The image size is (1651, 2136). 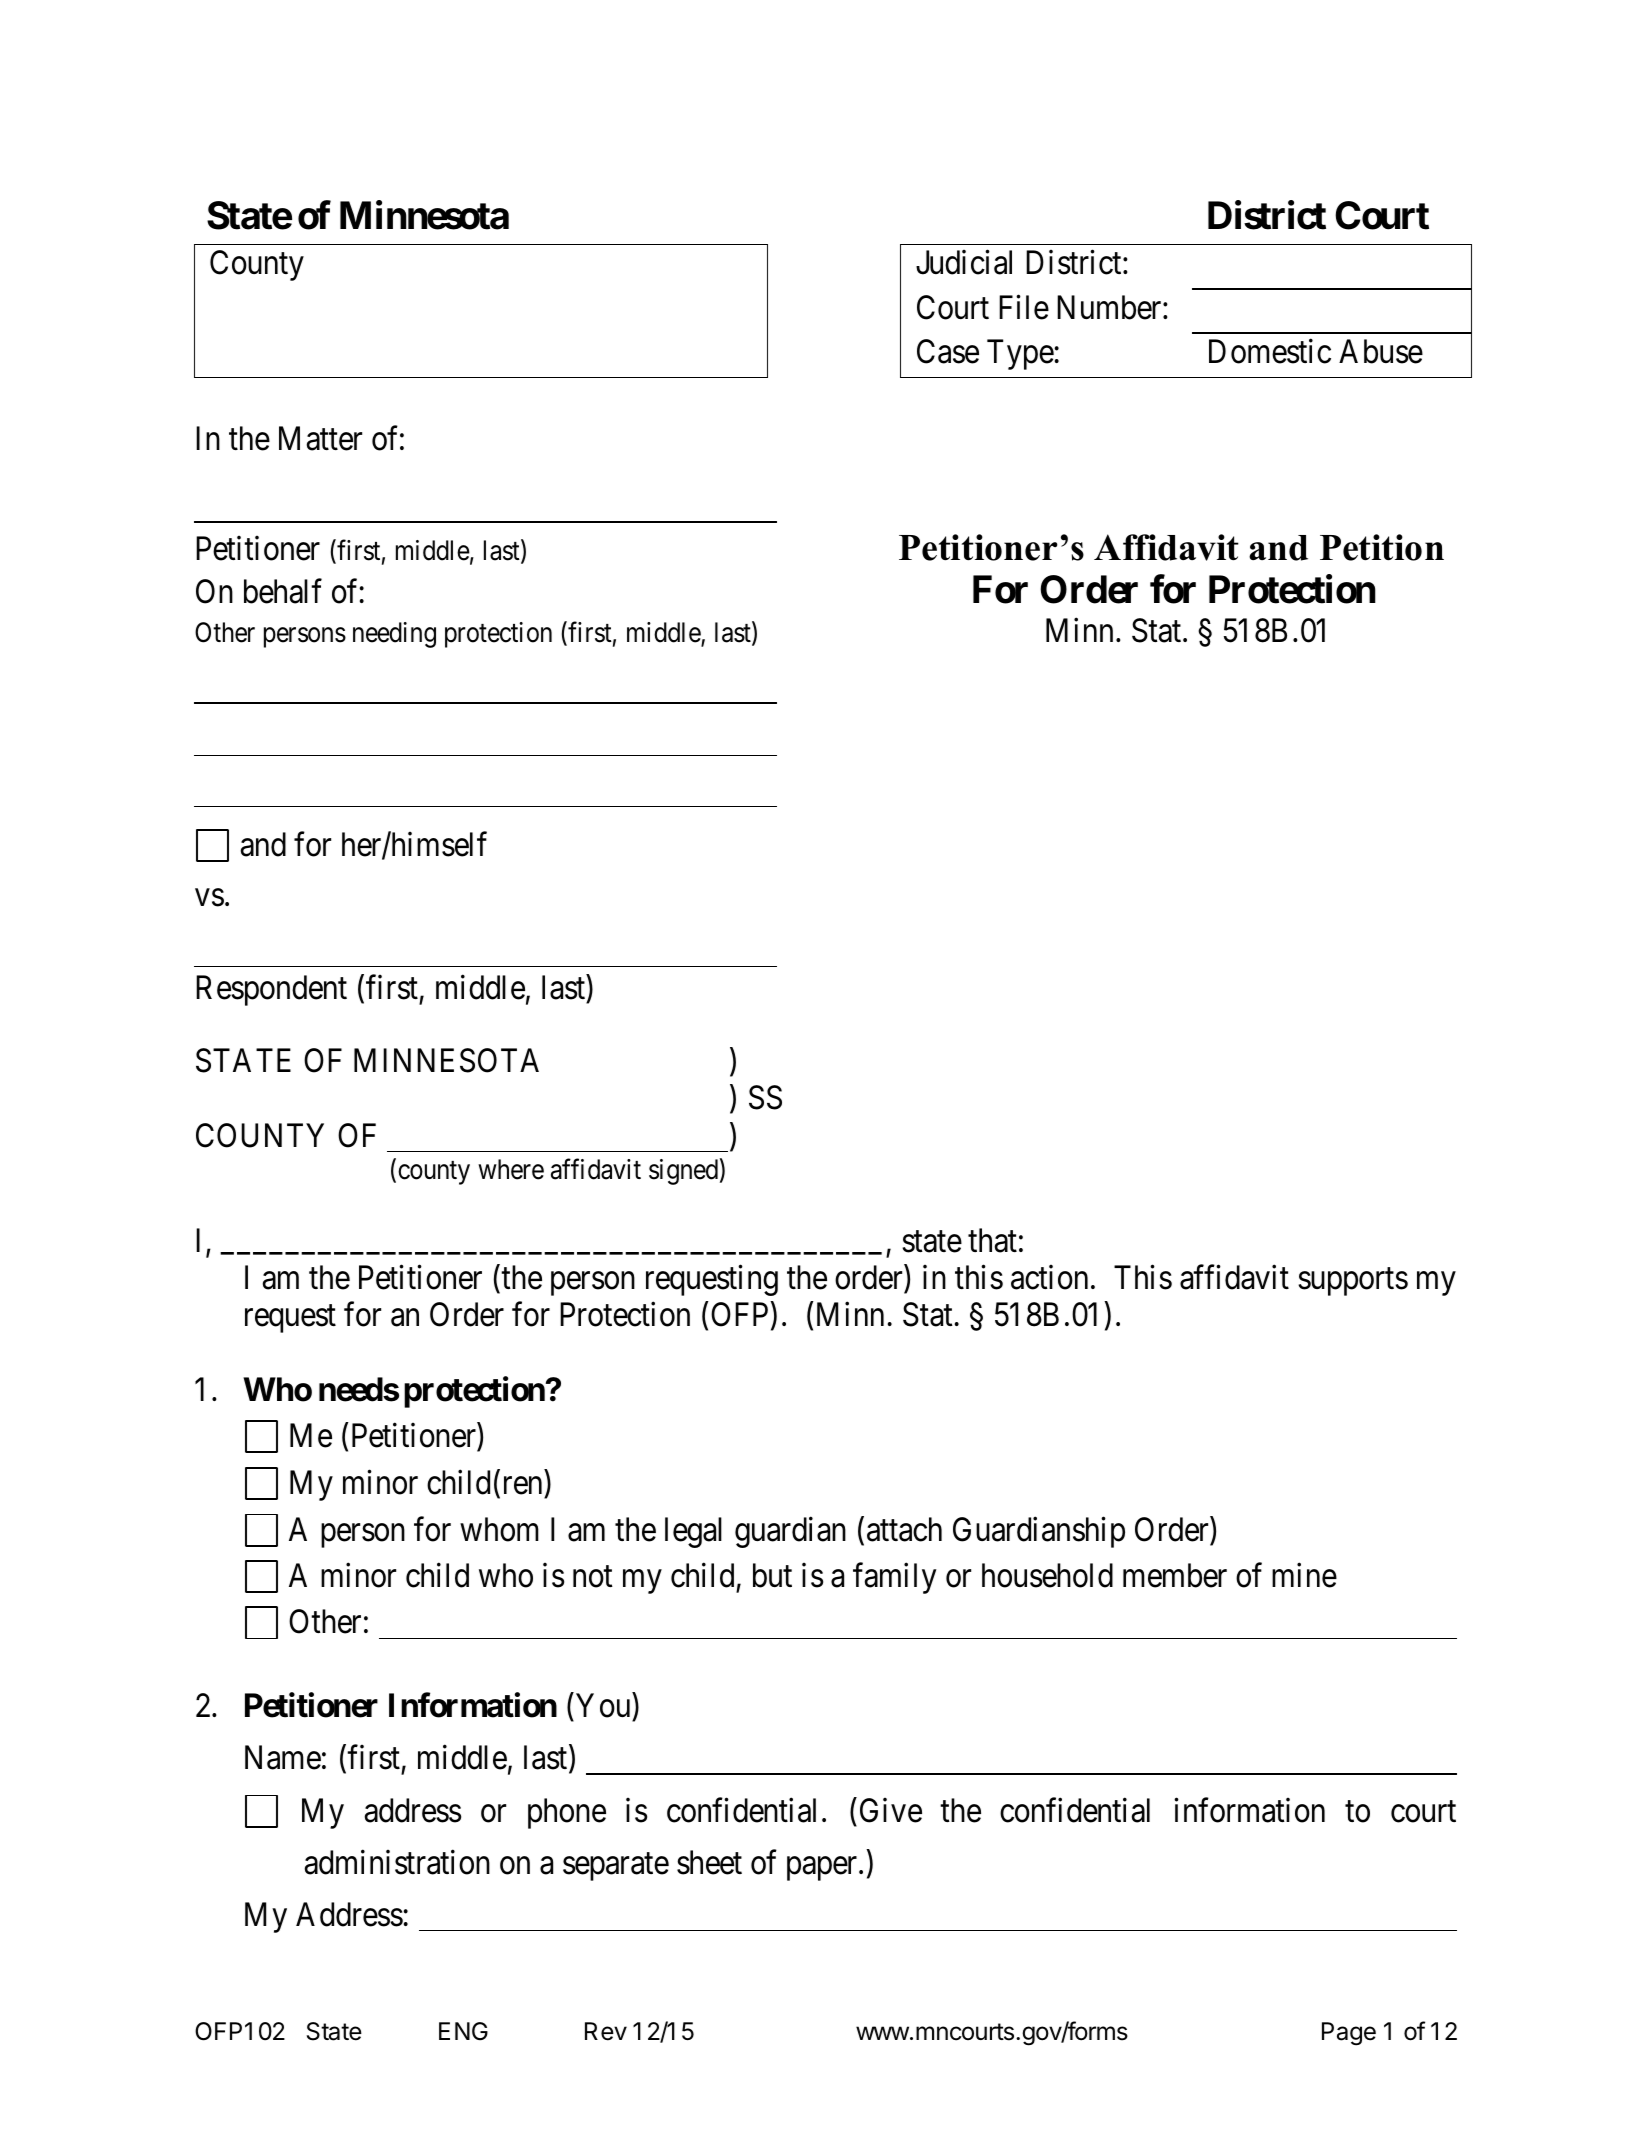 I want to click on Matter, so click(x=320, y=438).
